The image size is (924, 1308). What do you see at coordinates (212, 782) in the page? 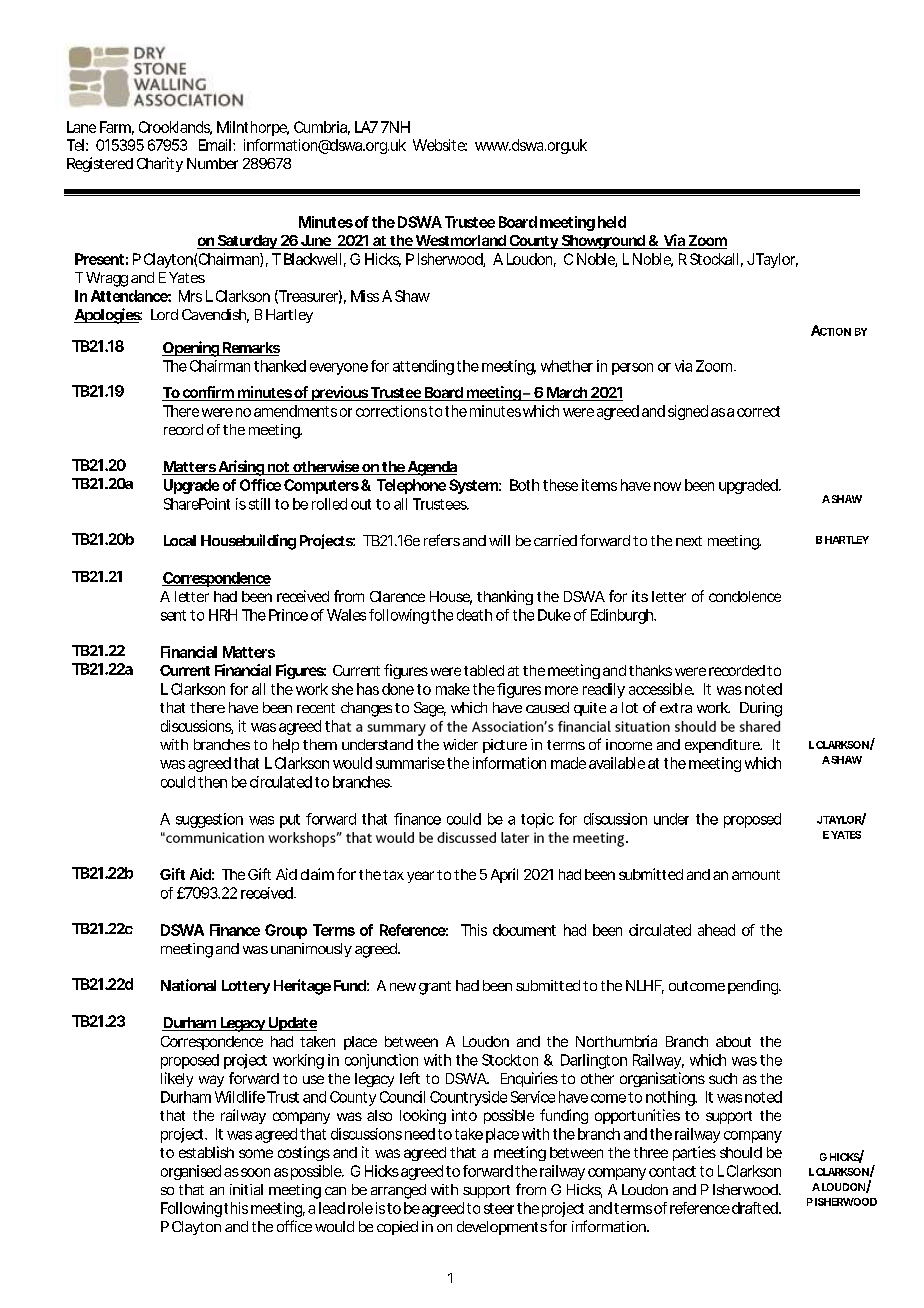
I see `then` at bounding box center [212, 782].
